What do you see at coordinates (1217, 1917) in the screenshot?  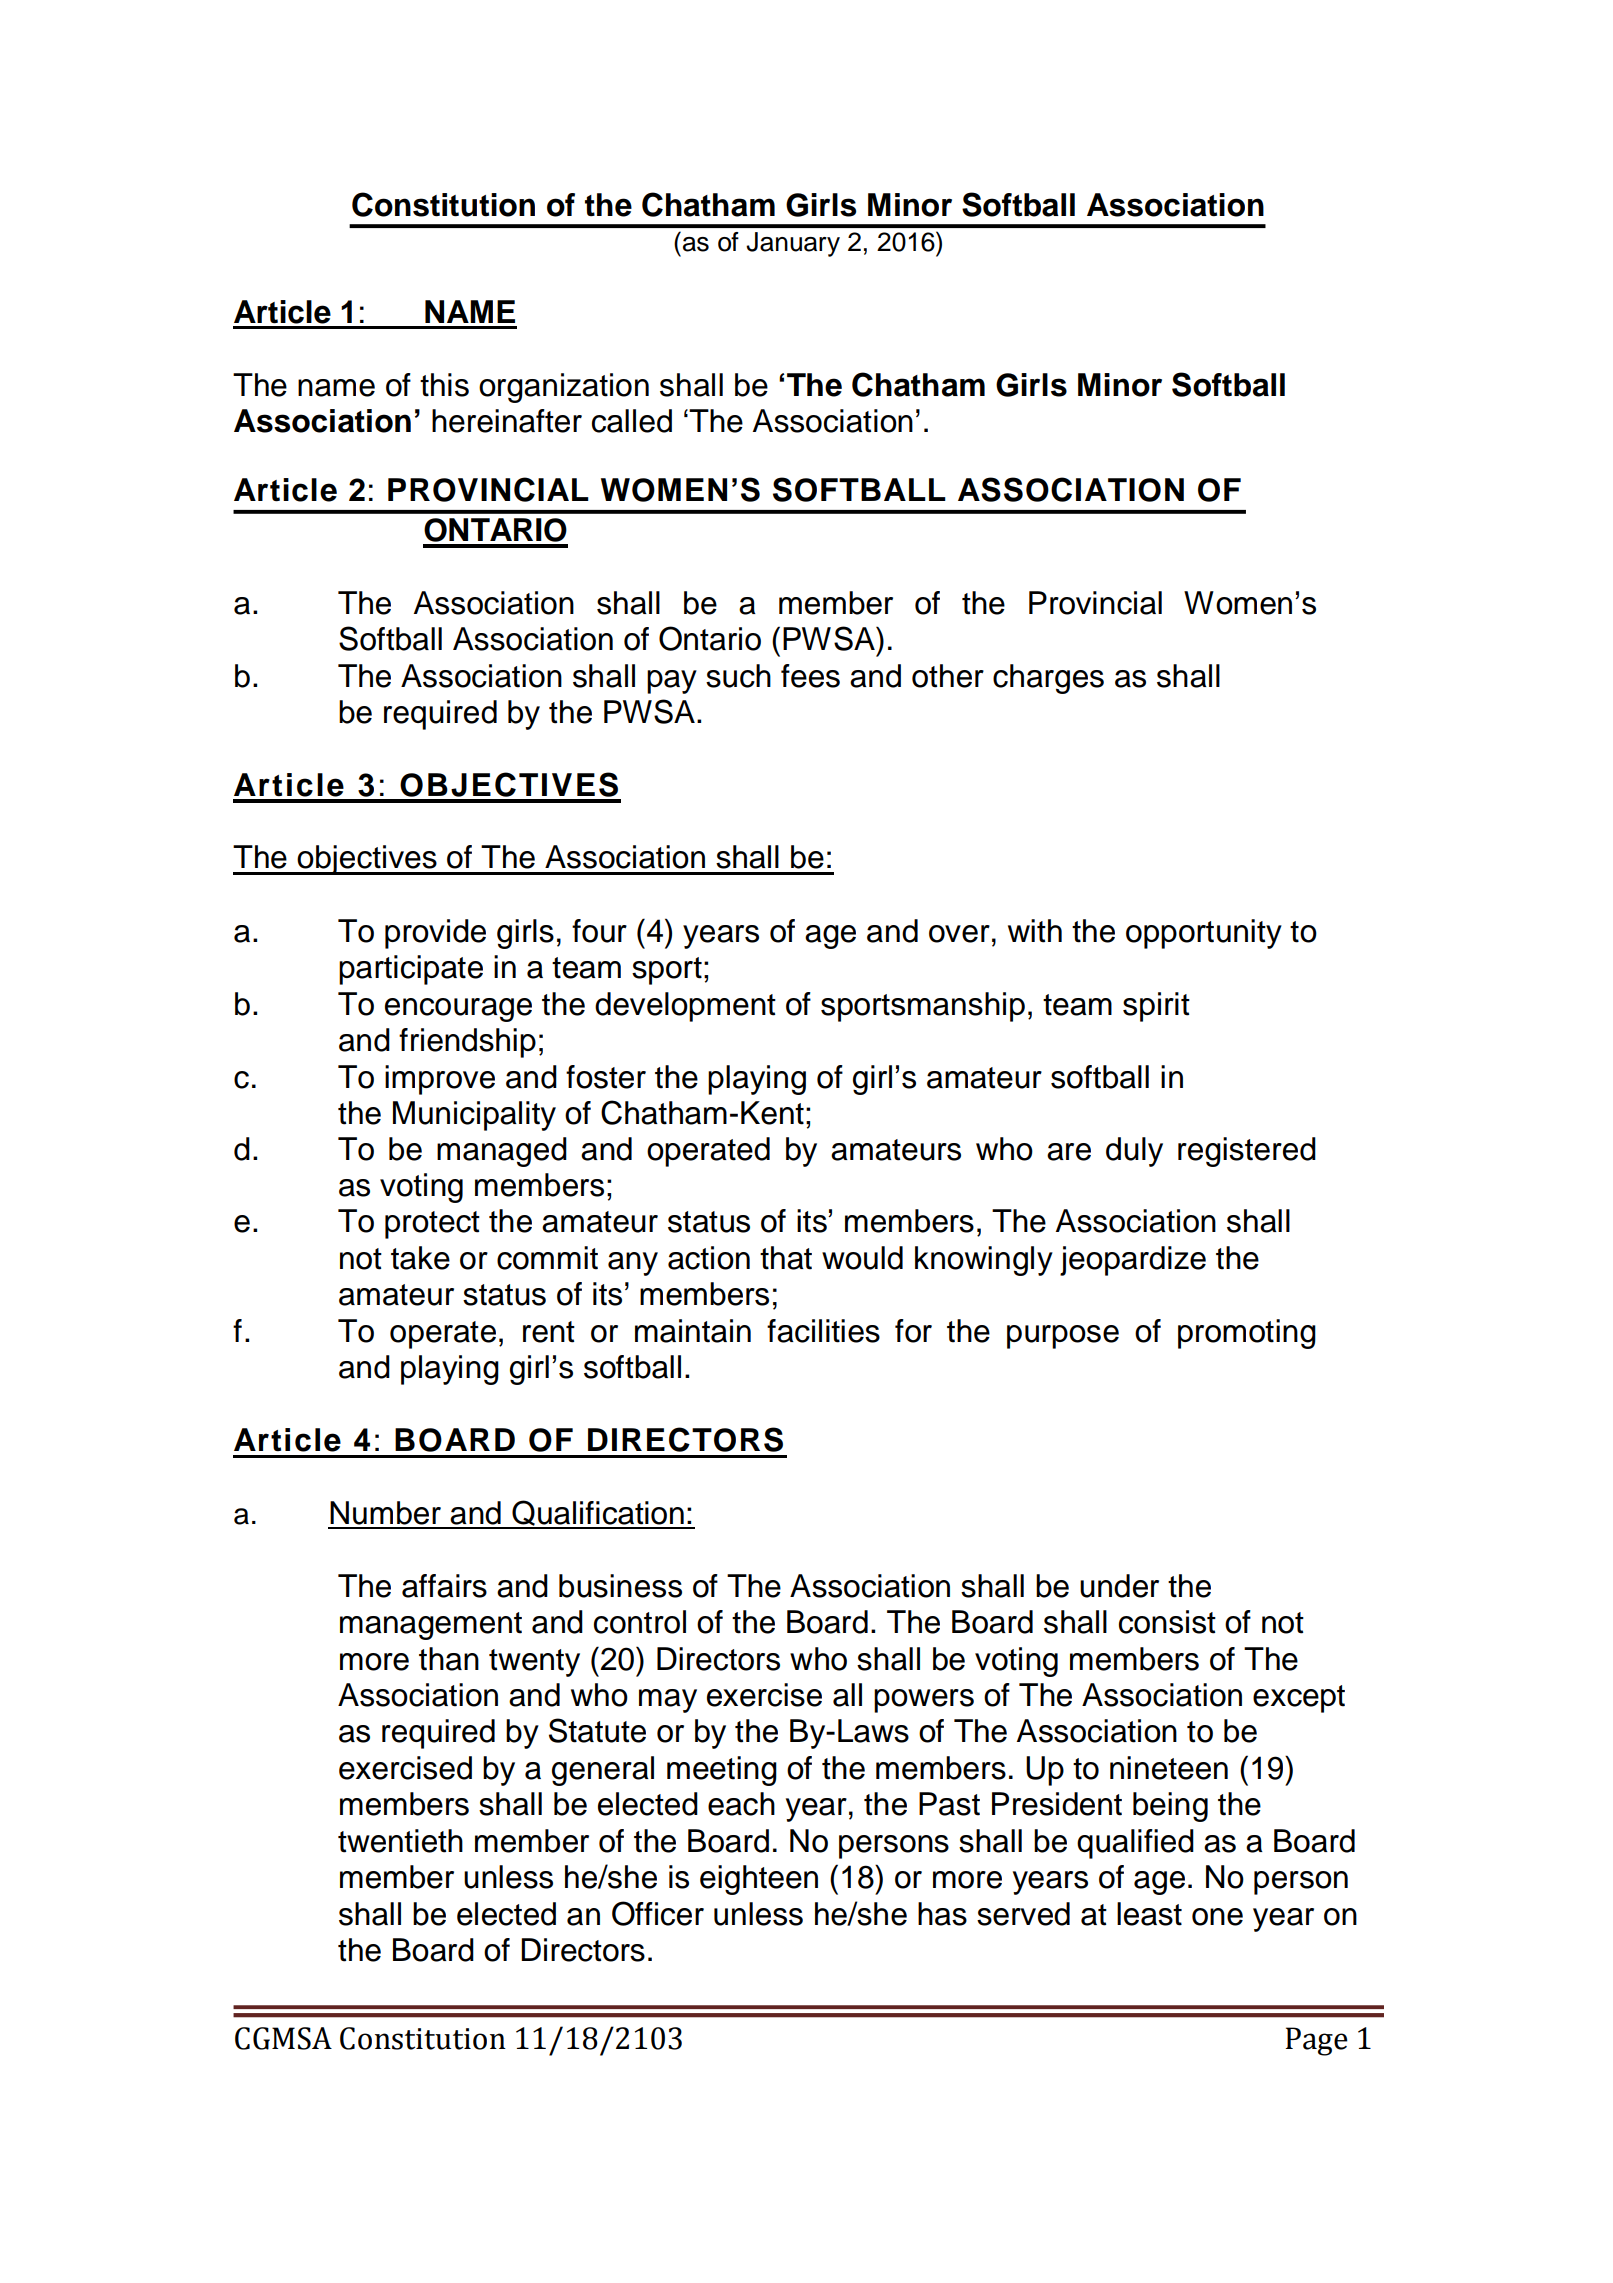 I see `one` at bounding box center [1217, 1917].
